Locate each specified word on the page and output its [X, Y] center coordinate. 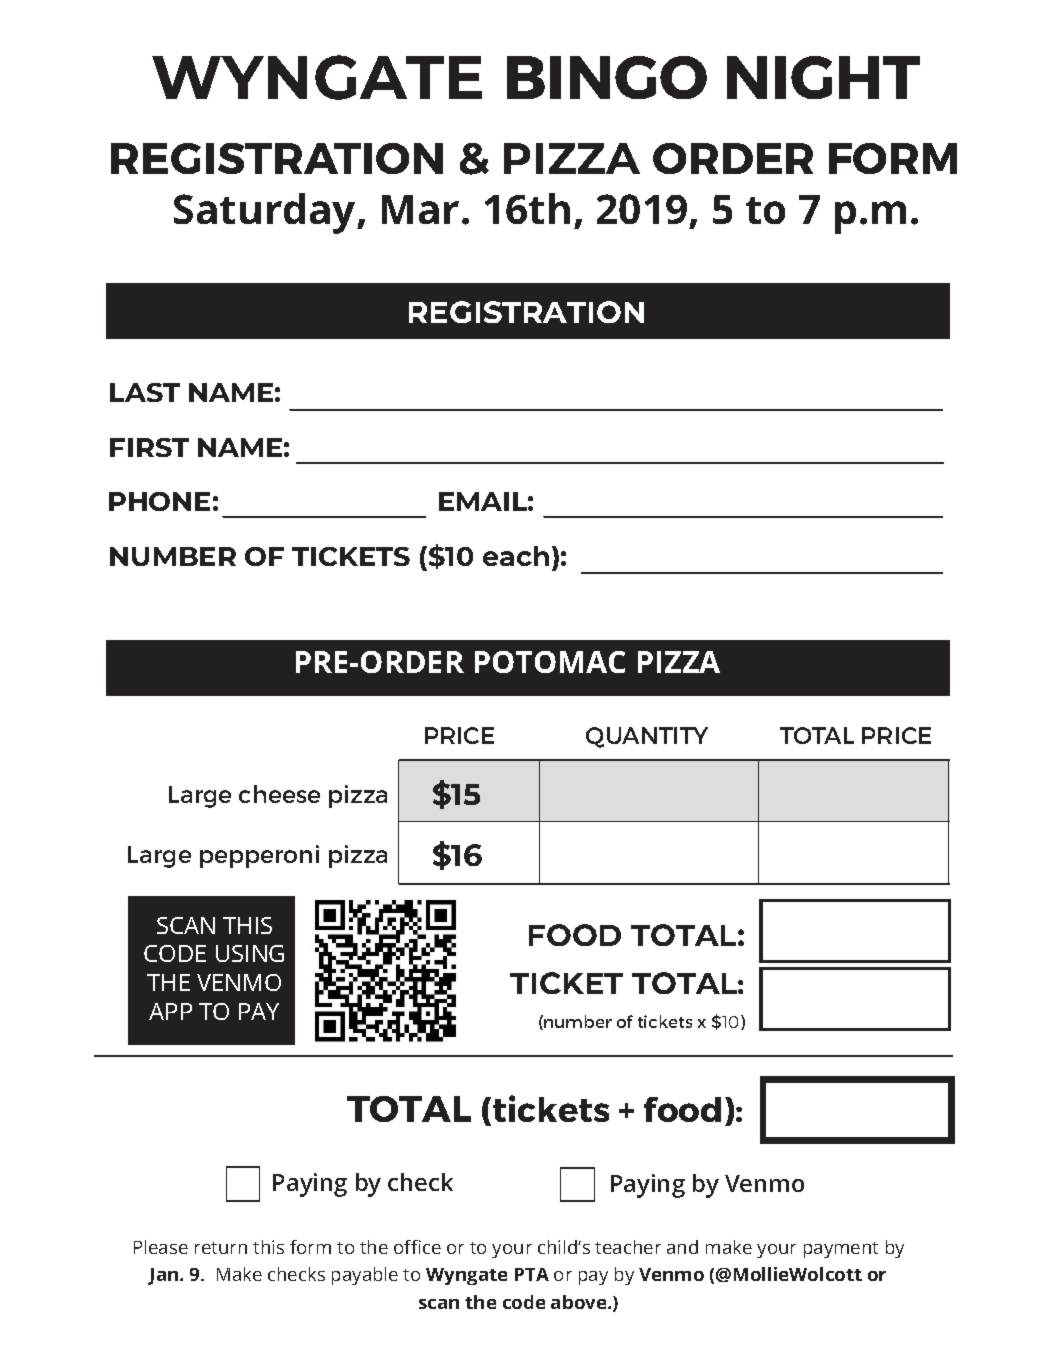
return [221, 1248]
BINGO [607, 77]
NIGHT [823, 77]
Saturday [266, 213]
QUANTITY [647, 737]
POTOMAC [550, 662]
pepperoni [259, 856]
